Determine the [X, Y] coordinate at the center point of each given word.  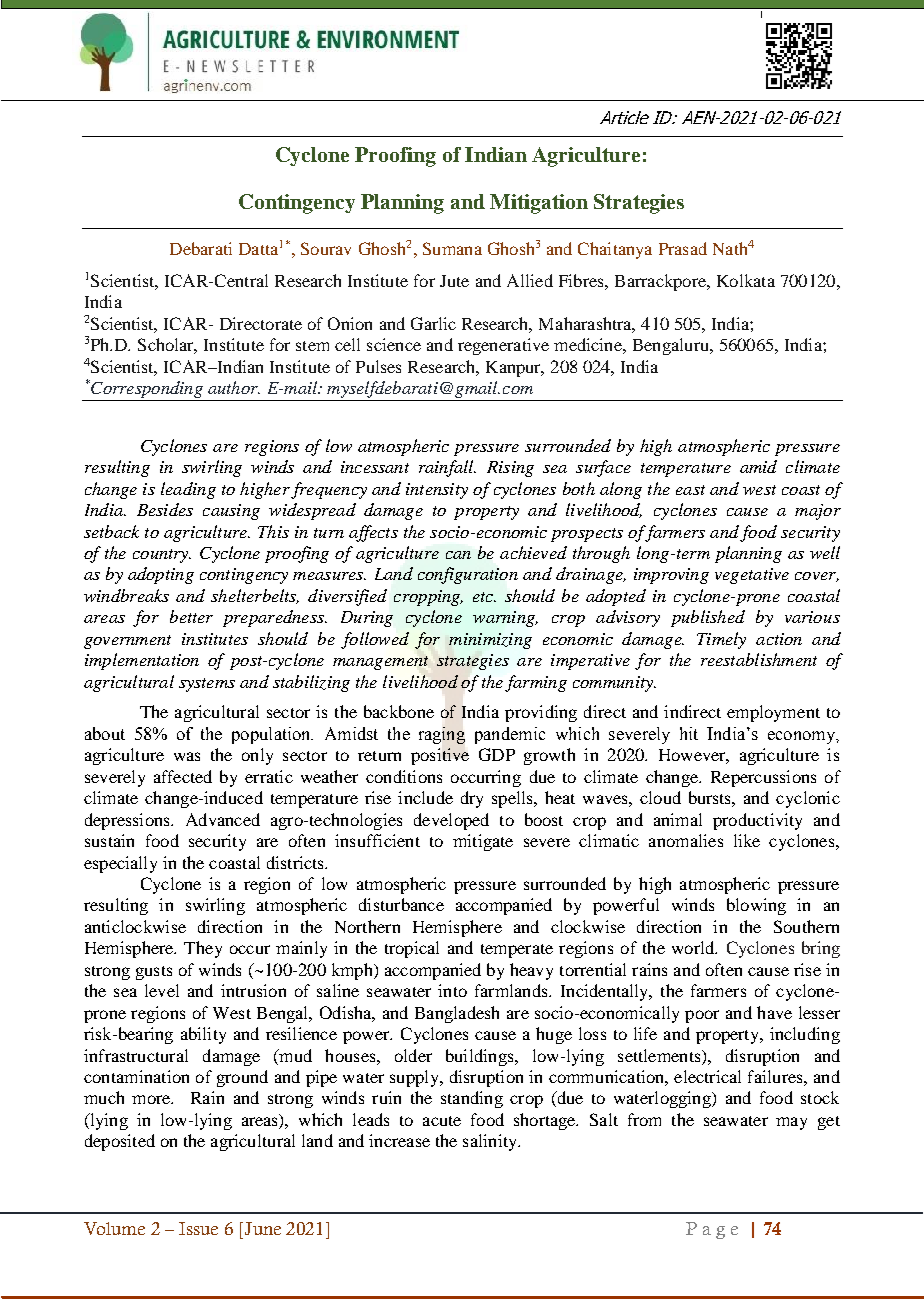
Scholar [167, 346]
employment [773, 713]
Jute [454, 281]
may [791, 1123]
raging [442, 735]
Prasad [683, 248]
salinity [491, 1142]
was [187, 756]
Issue [198, 1228]
